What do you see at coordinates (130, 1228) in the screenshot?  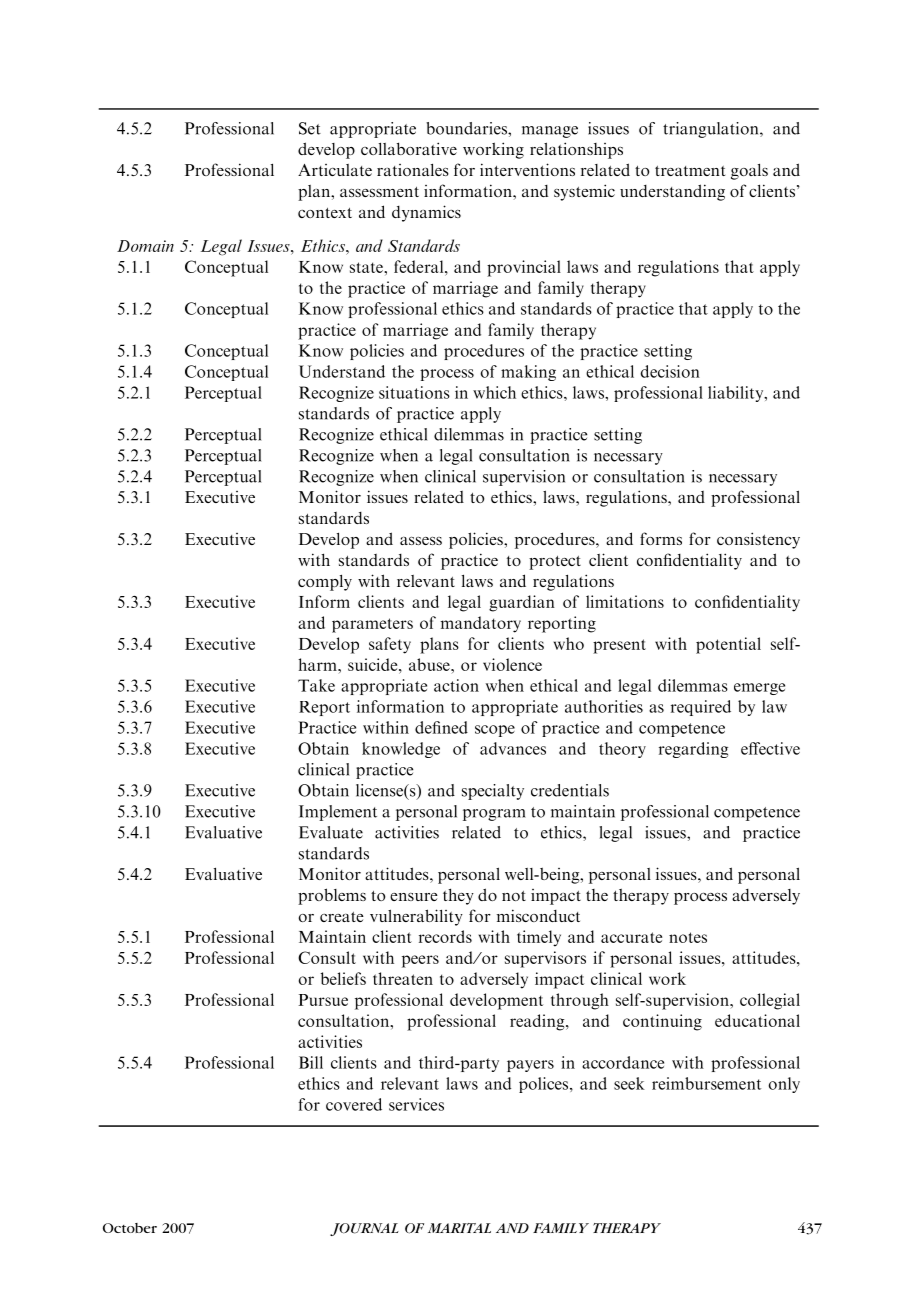 I see `October` at bounding box center [130, 1228].
